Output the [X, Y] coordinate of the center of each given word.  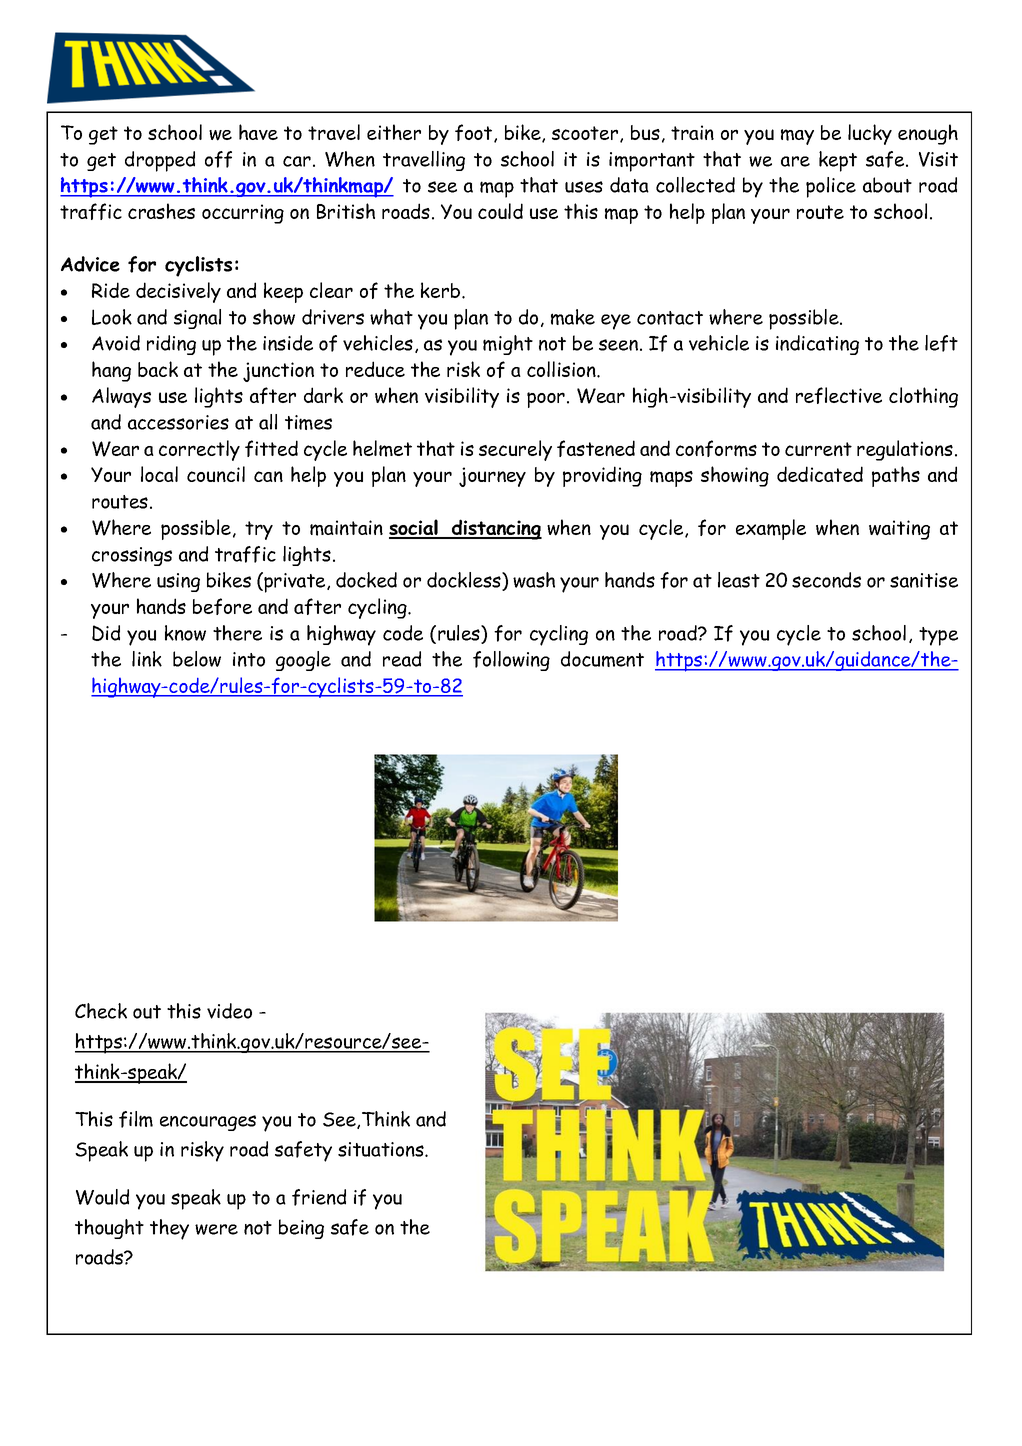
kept [838, 161]
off [218, 159]
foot [475, 133]
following [511, 661]
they [169, 1229]
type [938, 636]
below [197, 659]
